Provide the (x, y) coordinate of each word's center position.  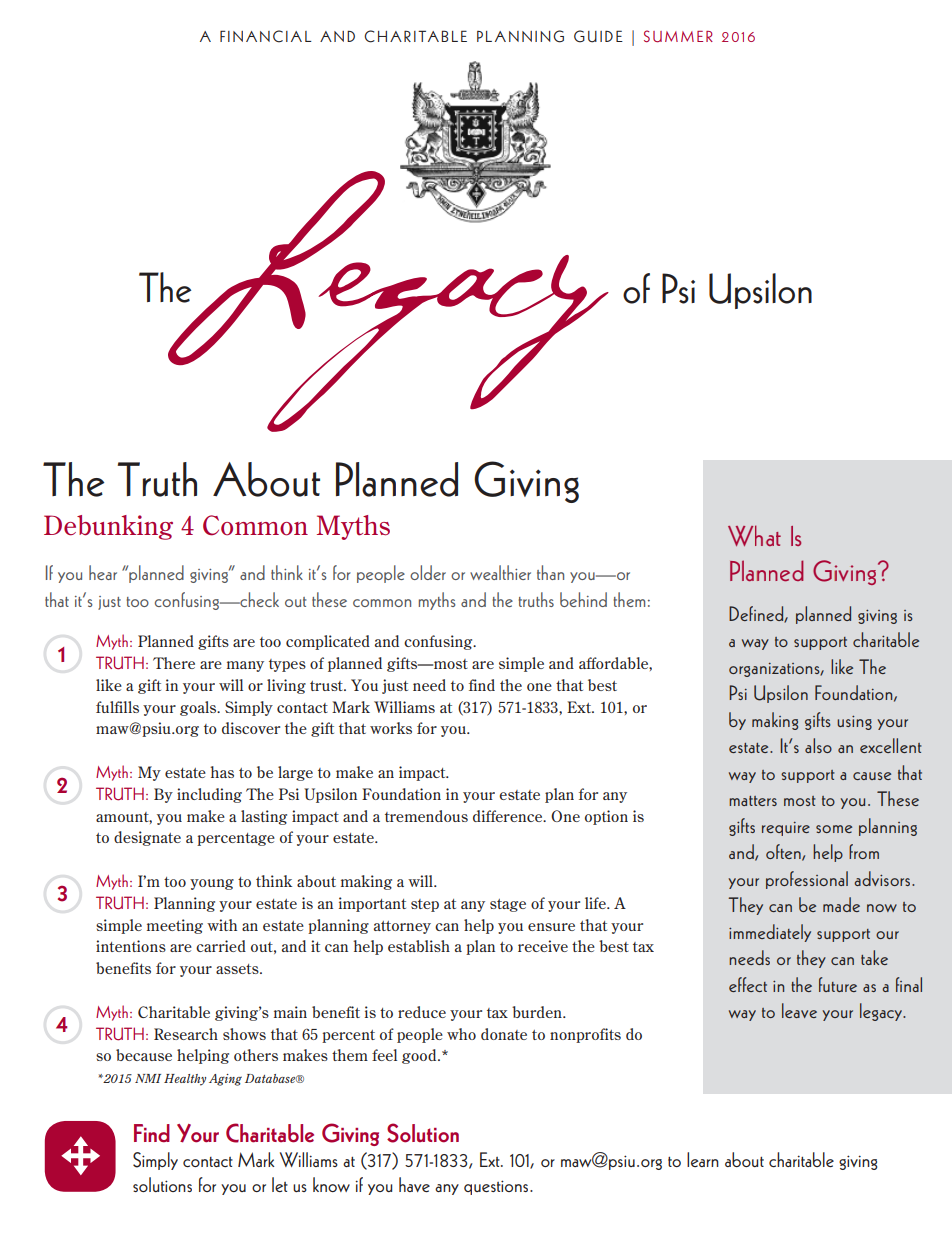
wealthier (500, 572)
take (874, 957)
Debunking (108, 527)
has (222, 772)
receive (543, 946)
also (818, 745)
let (280, 1184)
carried (221, 946)
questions (497, 1187)
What (754, 535)
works (391, 728)
